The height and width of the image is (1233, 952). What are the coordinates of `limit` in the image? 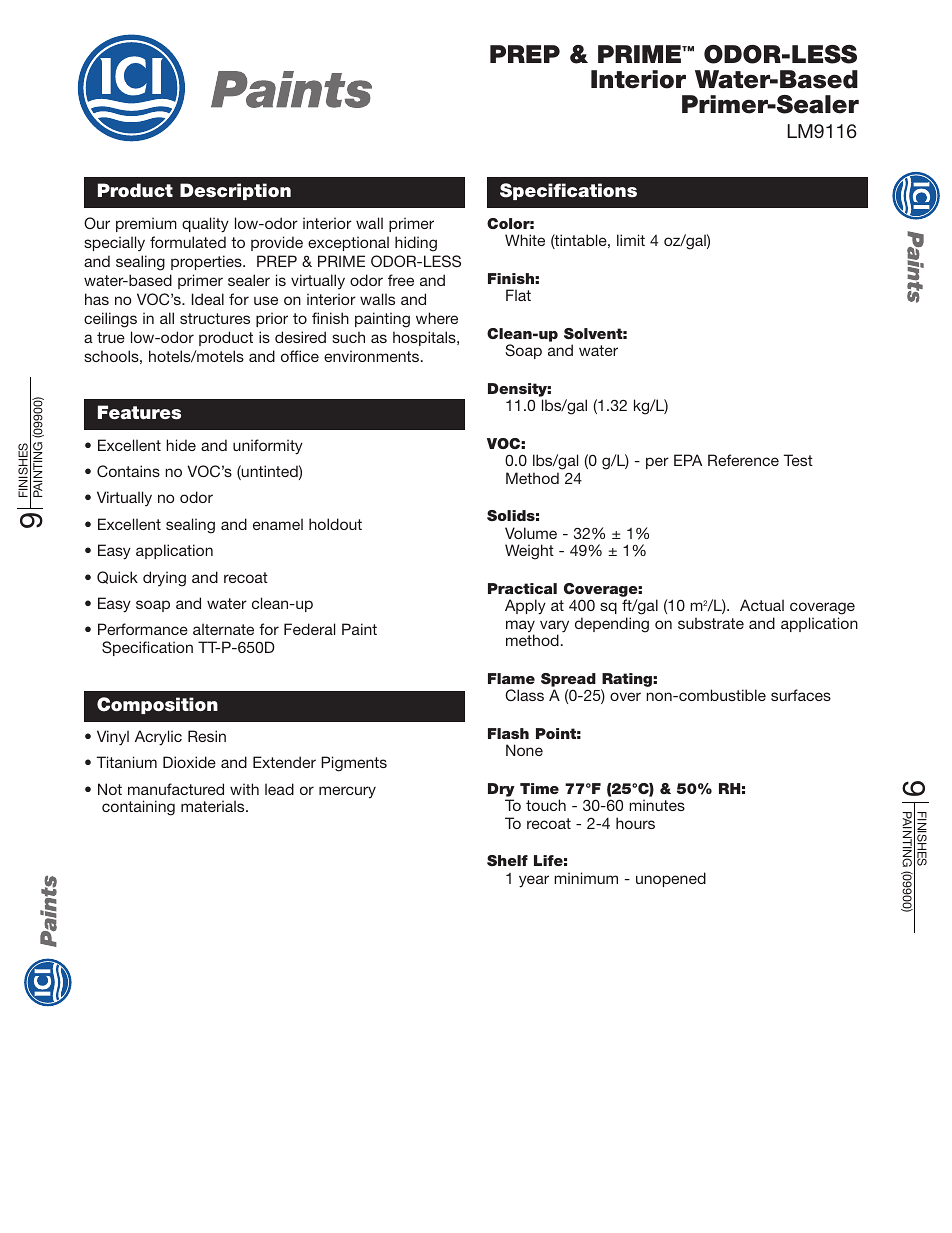 It's located at (631, 240).
